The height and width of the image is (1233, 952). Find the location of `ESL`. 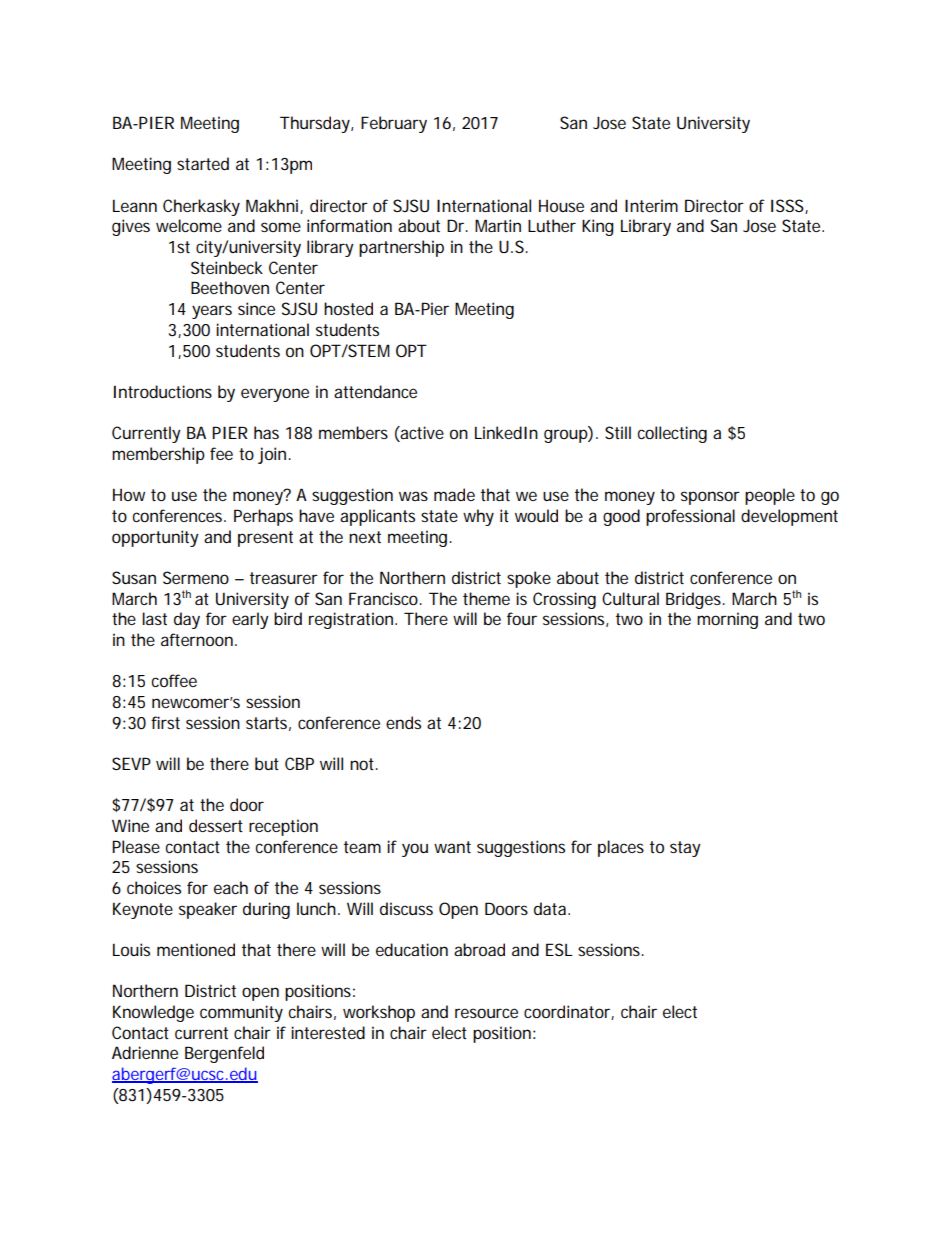

ESL is located at coordinates (559, 949).
